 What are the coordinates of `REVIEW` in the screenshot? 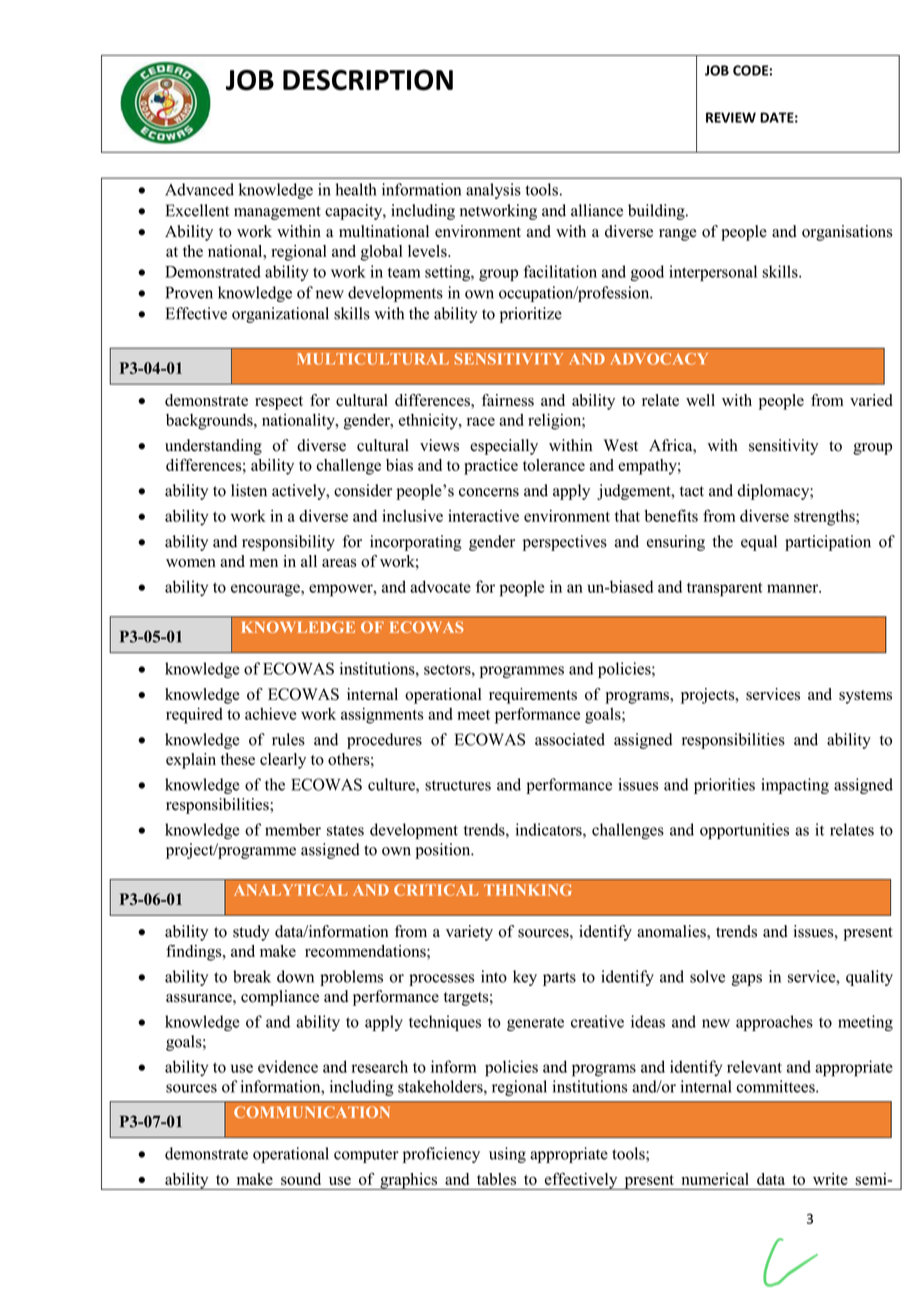 It's located at (731, 117).
